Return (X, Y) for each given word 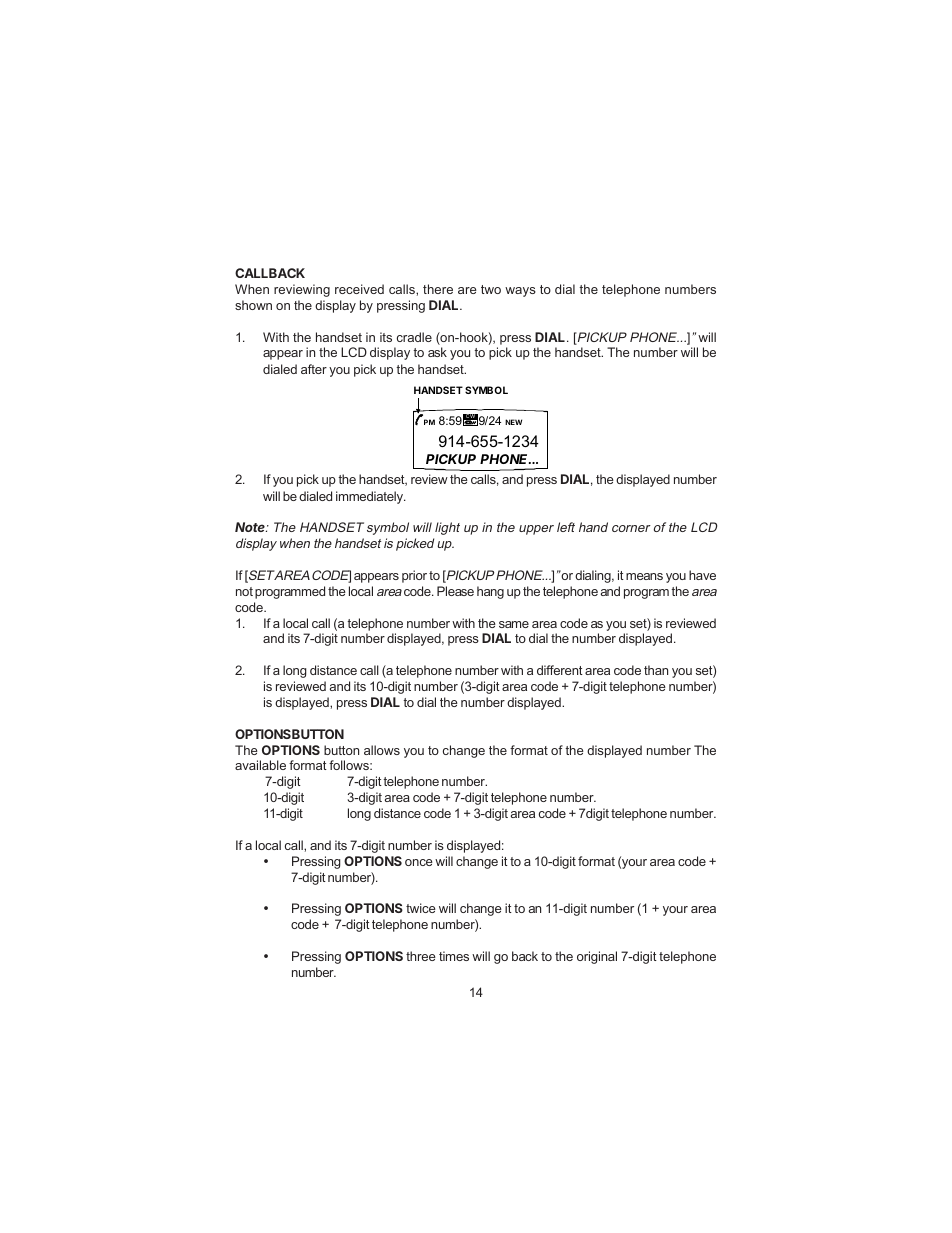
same (514, 624)
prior (414, 576)
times (454, 956)
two (491, 289)
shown (253, 305)
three (421, 956)
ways (520, 292)
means (644, 576)
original (597, 957)
